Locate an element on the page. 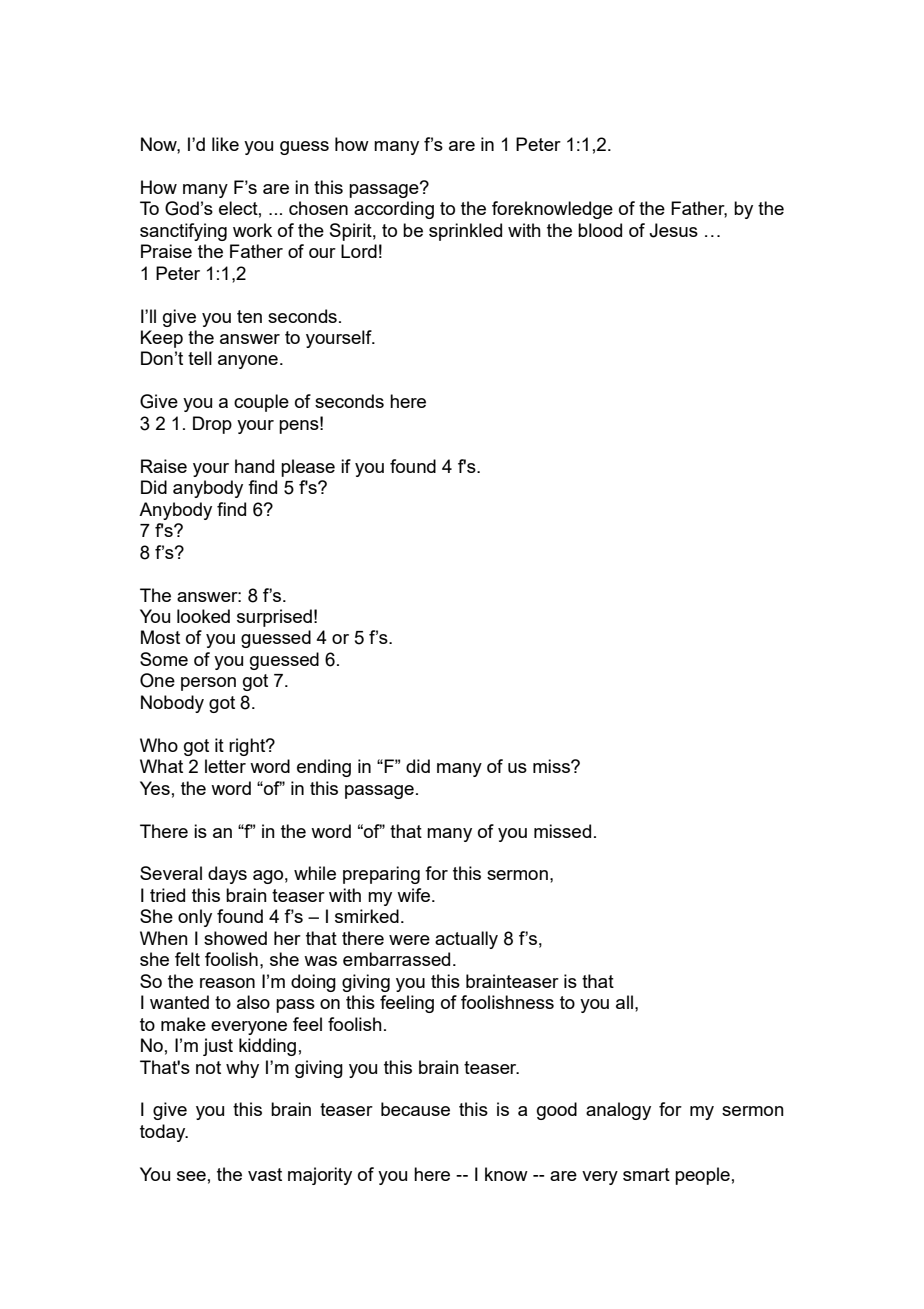 This image has height=1309, width=924. because is located at coordinates (415, 1109).
